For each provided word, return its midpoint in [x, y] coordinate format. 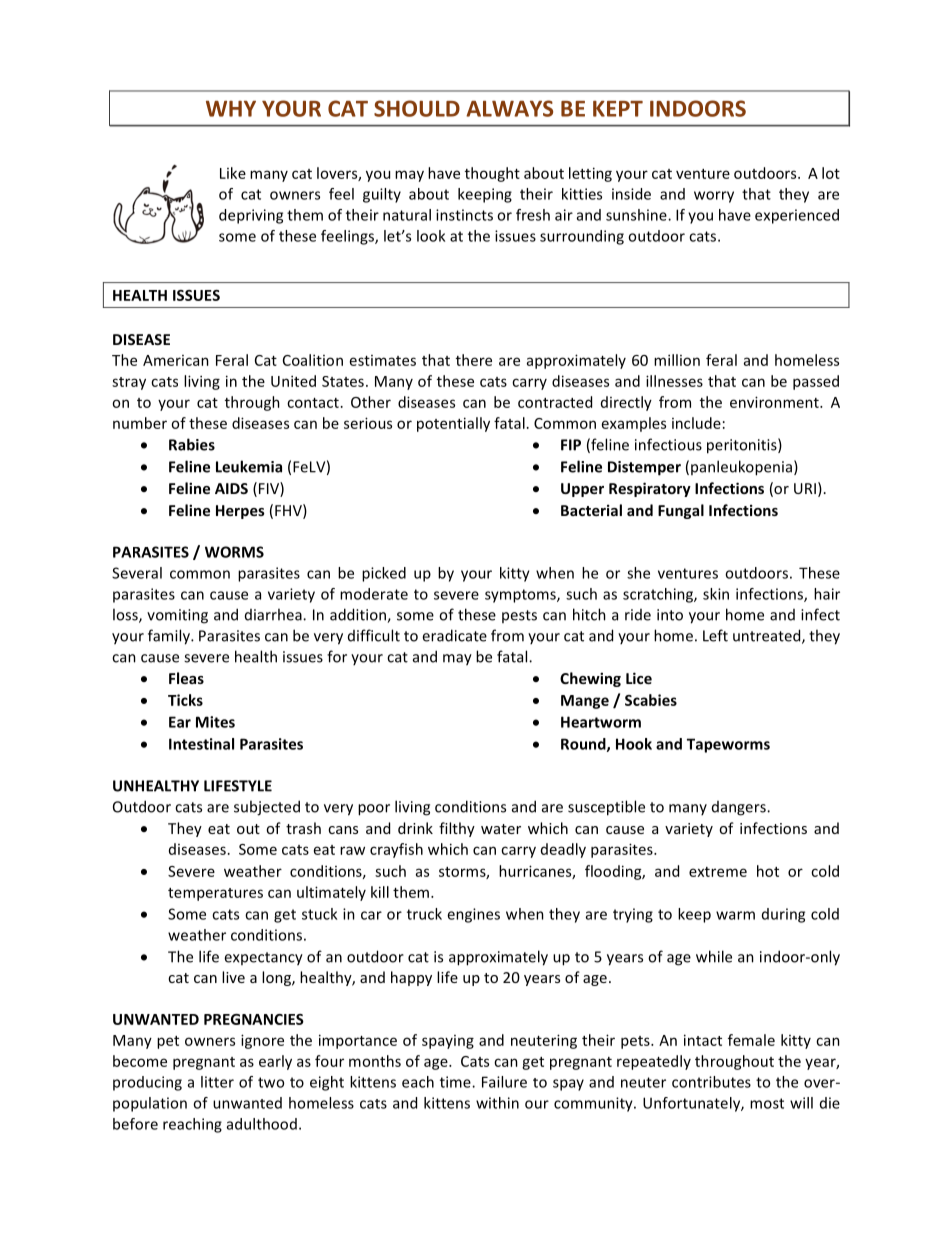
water [501, 829]
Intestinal [201, 744]
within [497, 1103]
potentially [453, 424]
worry [714, 197]
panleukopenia [741, 468]
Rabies [192, 444]
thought [492, 174]
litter [217, 1082]
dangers [740, 808]
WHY [231, 108]
